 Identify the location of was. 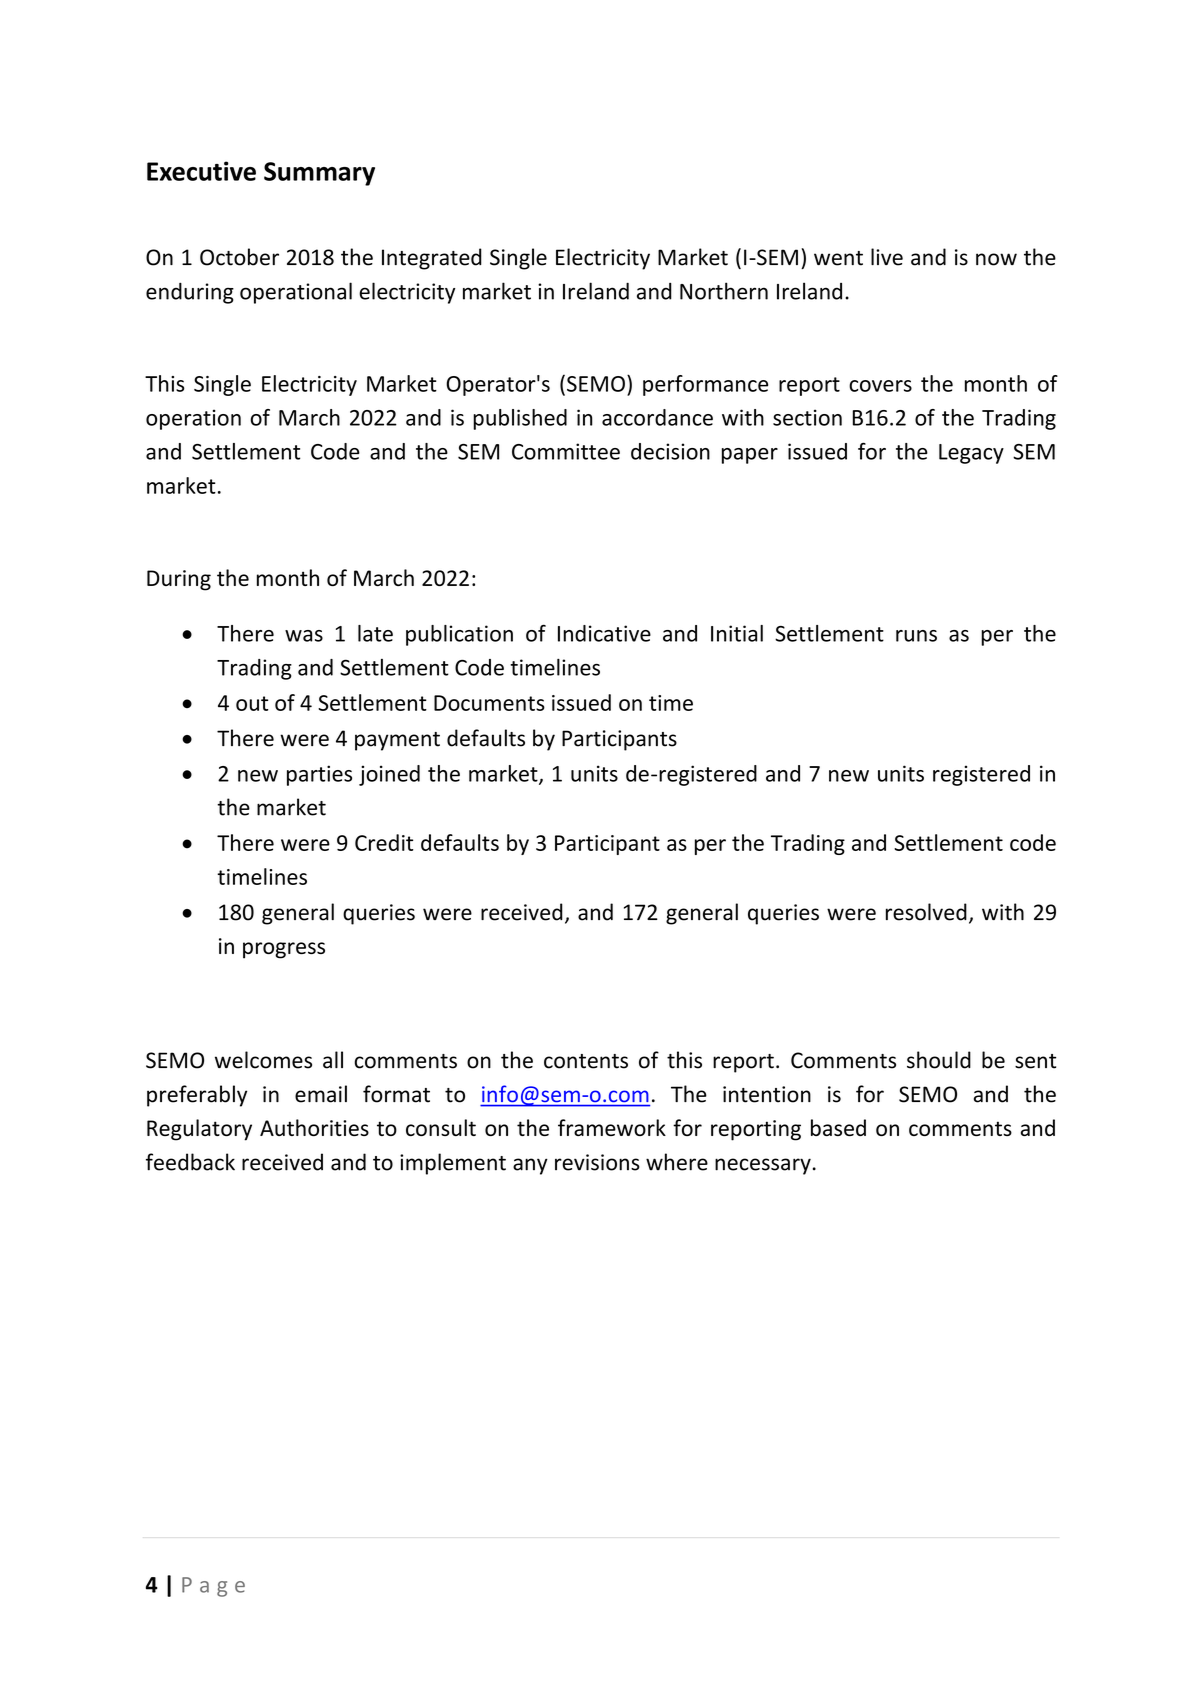
(304, 636).
